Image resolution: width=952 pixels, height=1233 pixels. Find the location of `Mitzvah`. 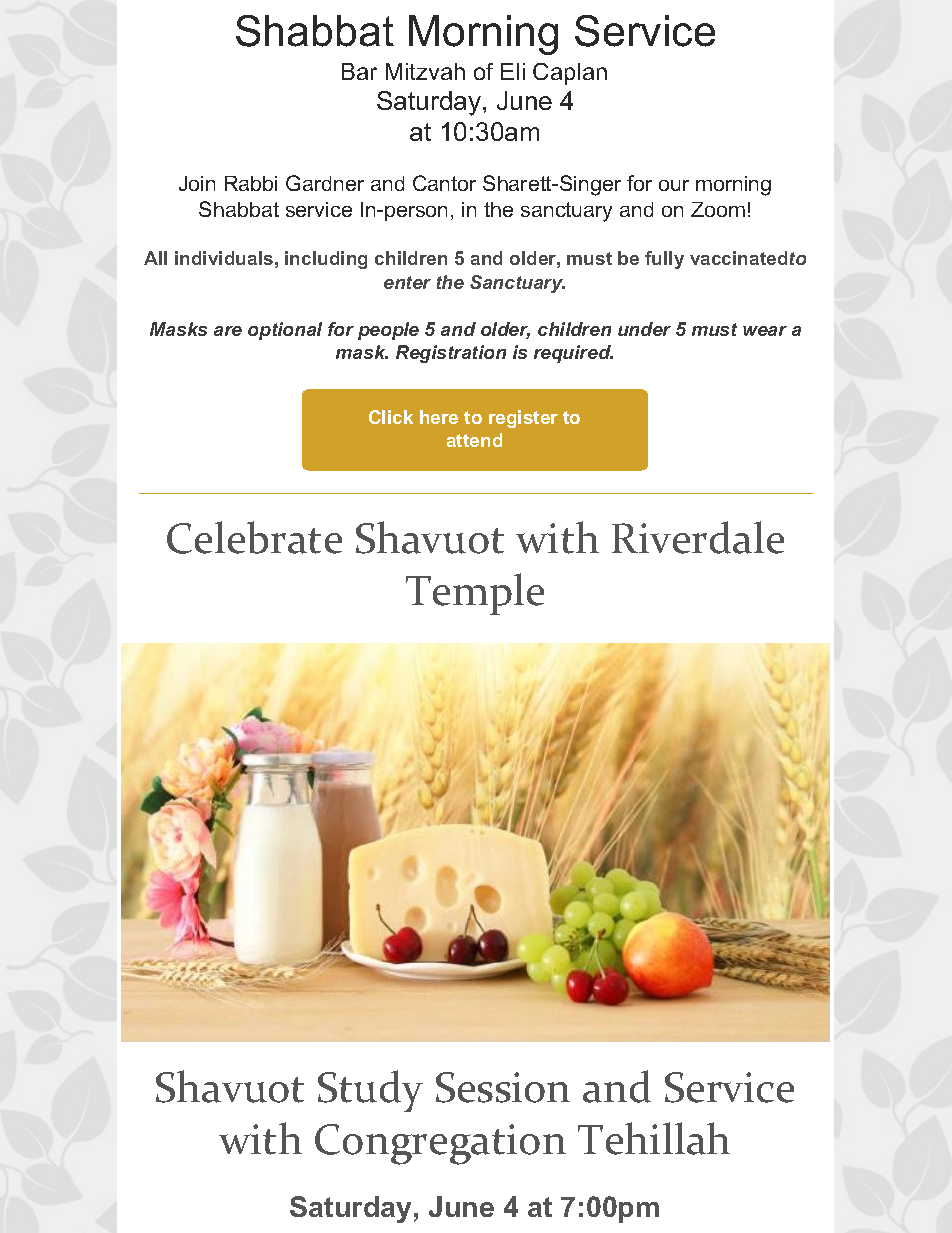

Mitzvah is located at coordinates (425, 71).
